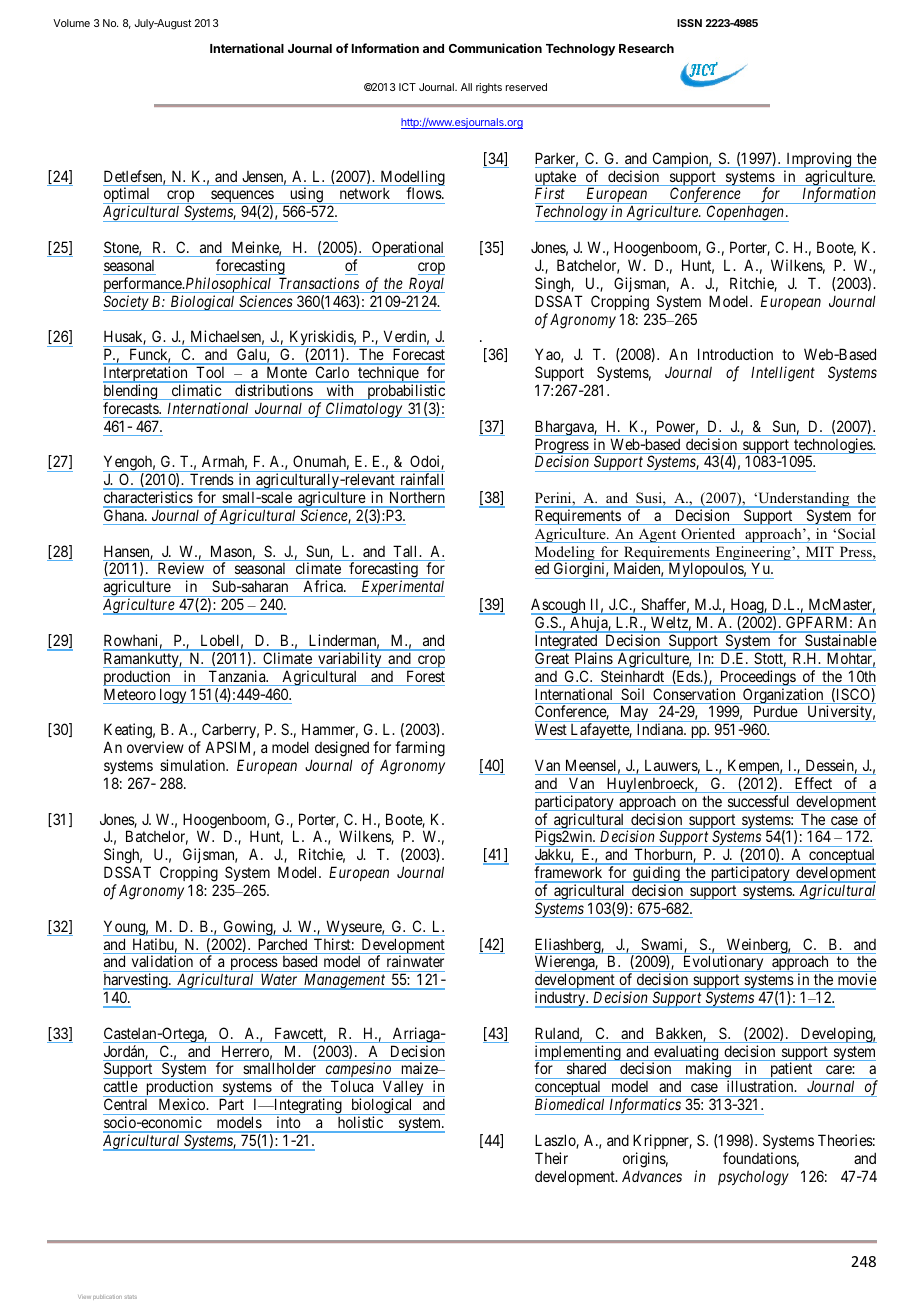 This screenshot has height=1307, width=924. I want to click on Volume, so click(71, 23).
